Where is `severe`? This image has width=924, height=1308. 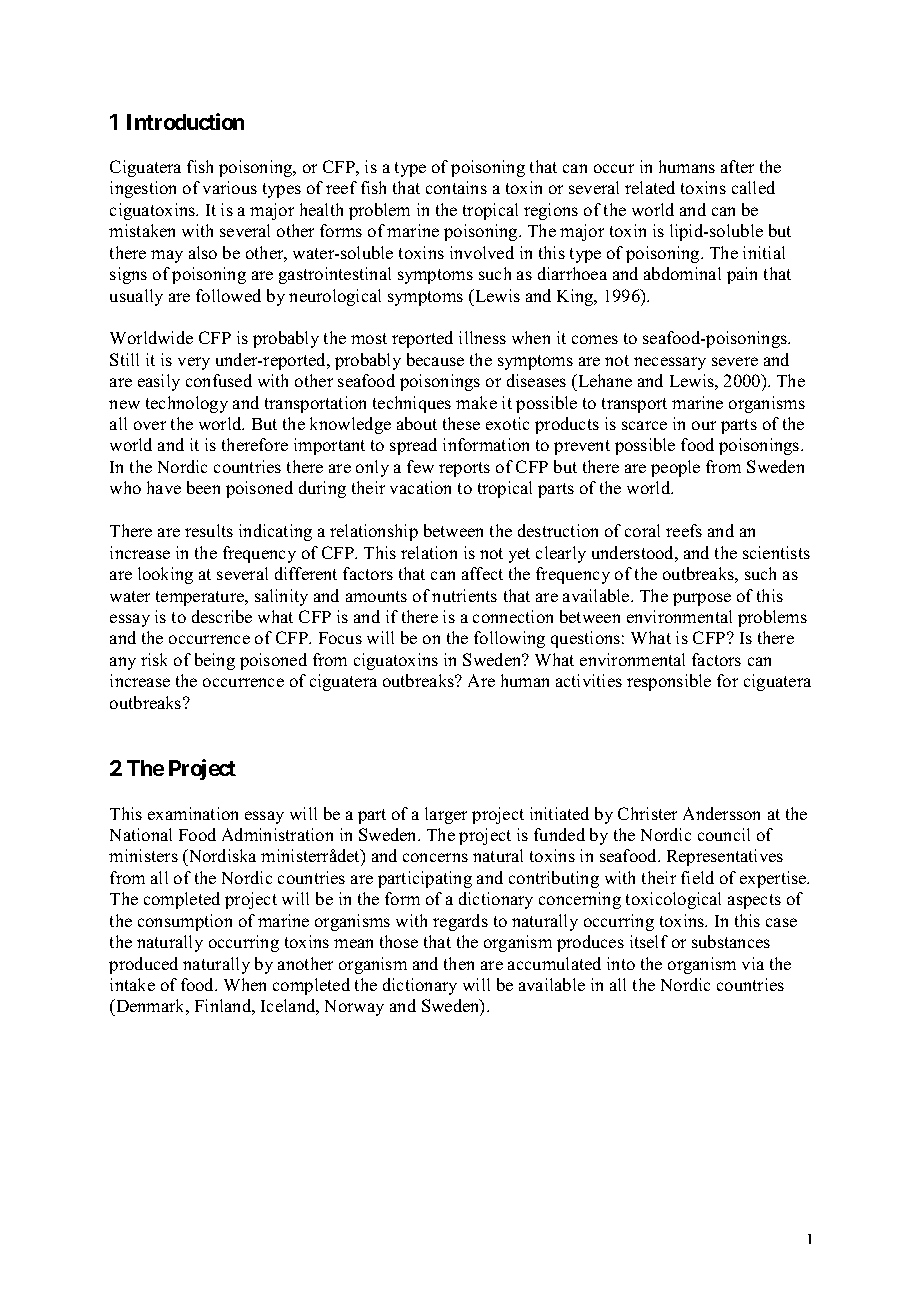 severe is located at coordinates (735, 361).
